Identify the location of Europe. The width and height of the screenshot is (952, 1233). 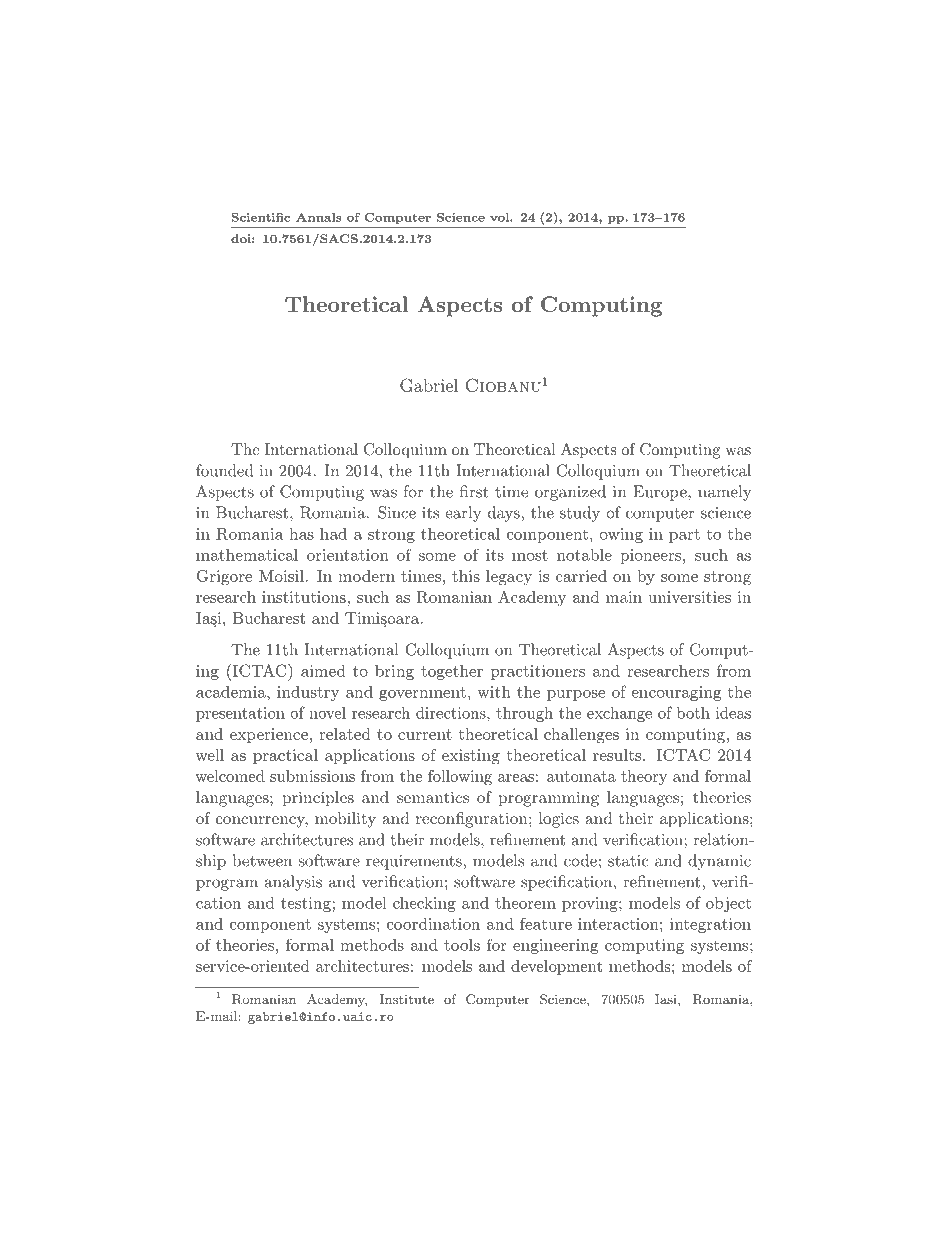
(661, 493).
